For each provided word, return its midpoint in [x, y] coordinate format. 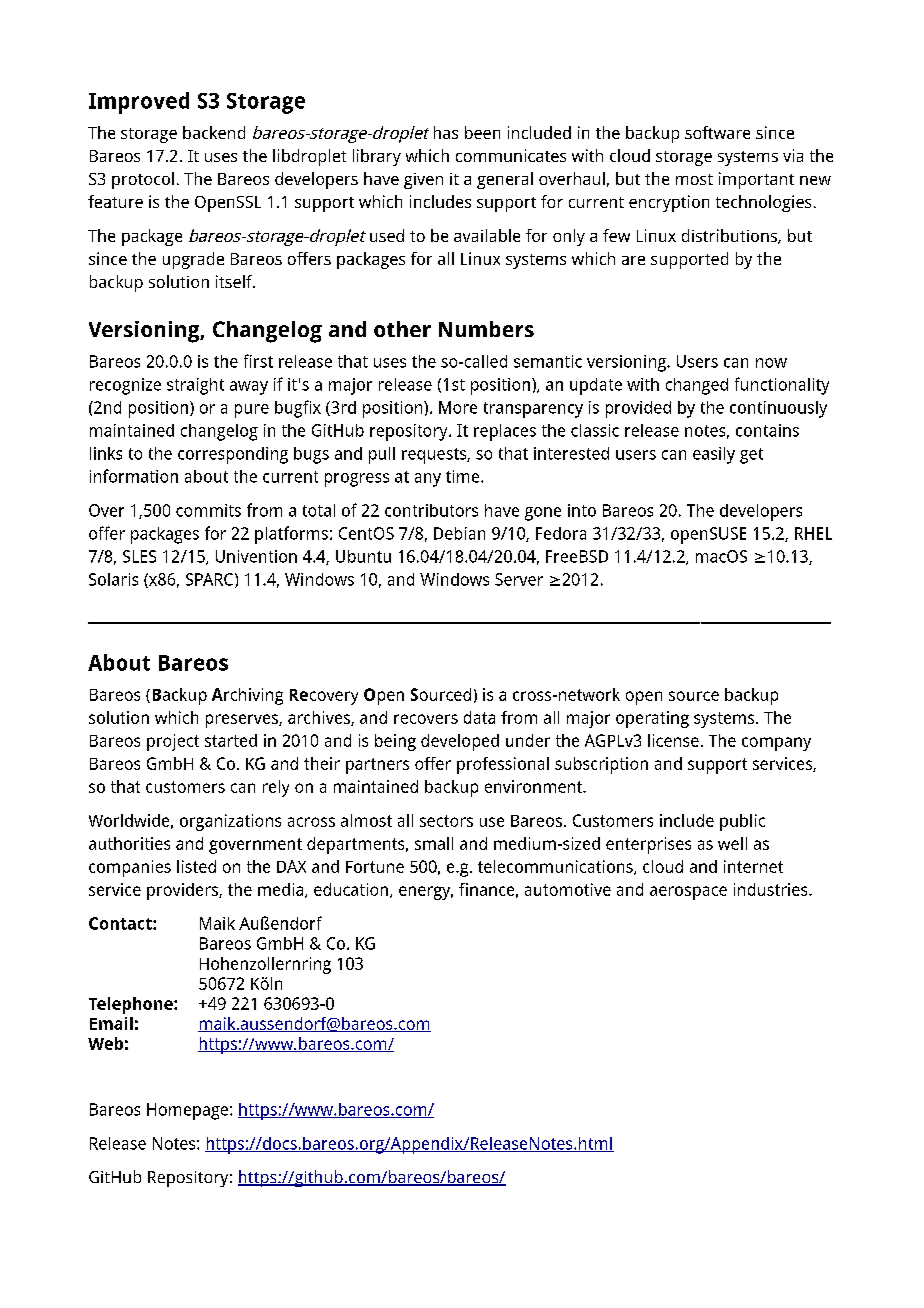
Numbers [486, 329]
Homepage [189, 1111]
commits [208, 510]
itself [235, 281]
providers [183, 891]
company [776, 744]
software [717, 132]
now [771, 363]
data [479, 717]
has [446, 132]
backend [214, 132]
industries [772, 889]
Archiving [247, 696]
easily [714, 455]
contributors [431, 510]
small [434, 843]
